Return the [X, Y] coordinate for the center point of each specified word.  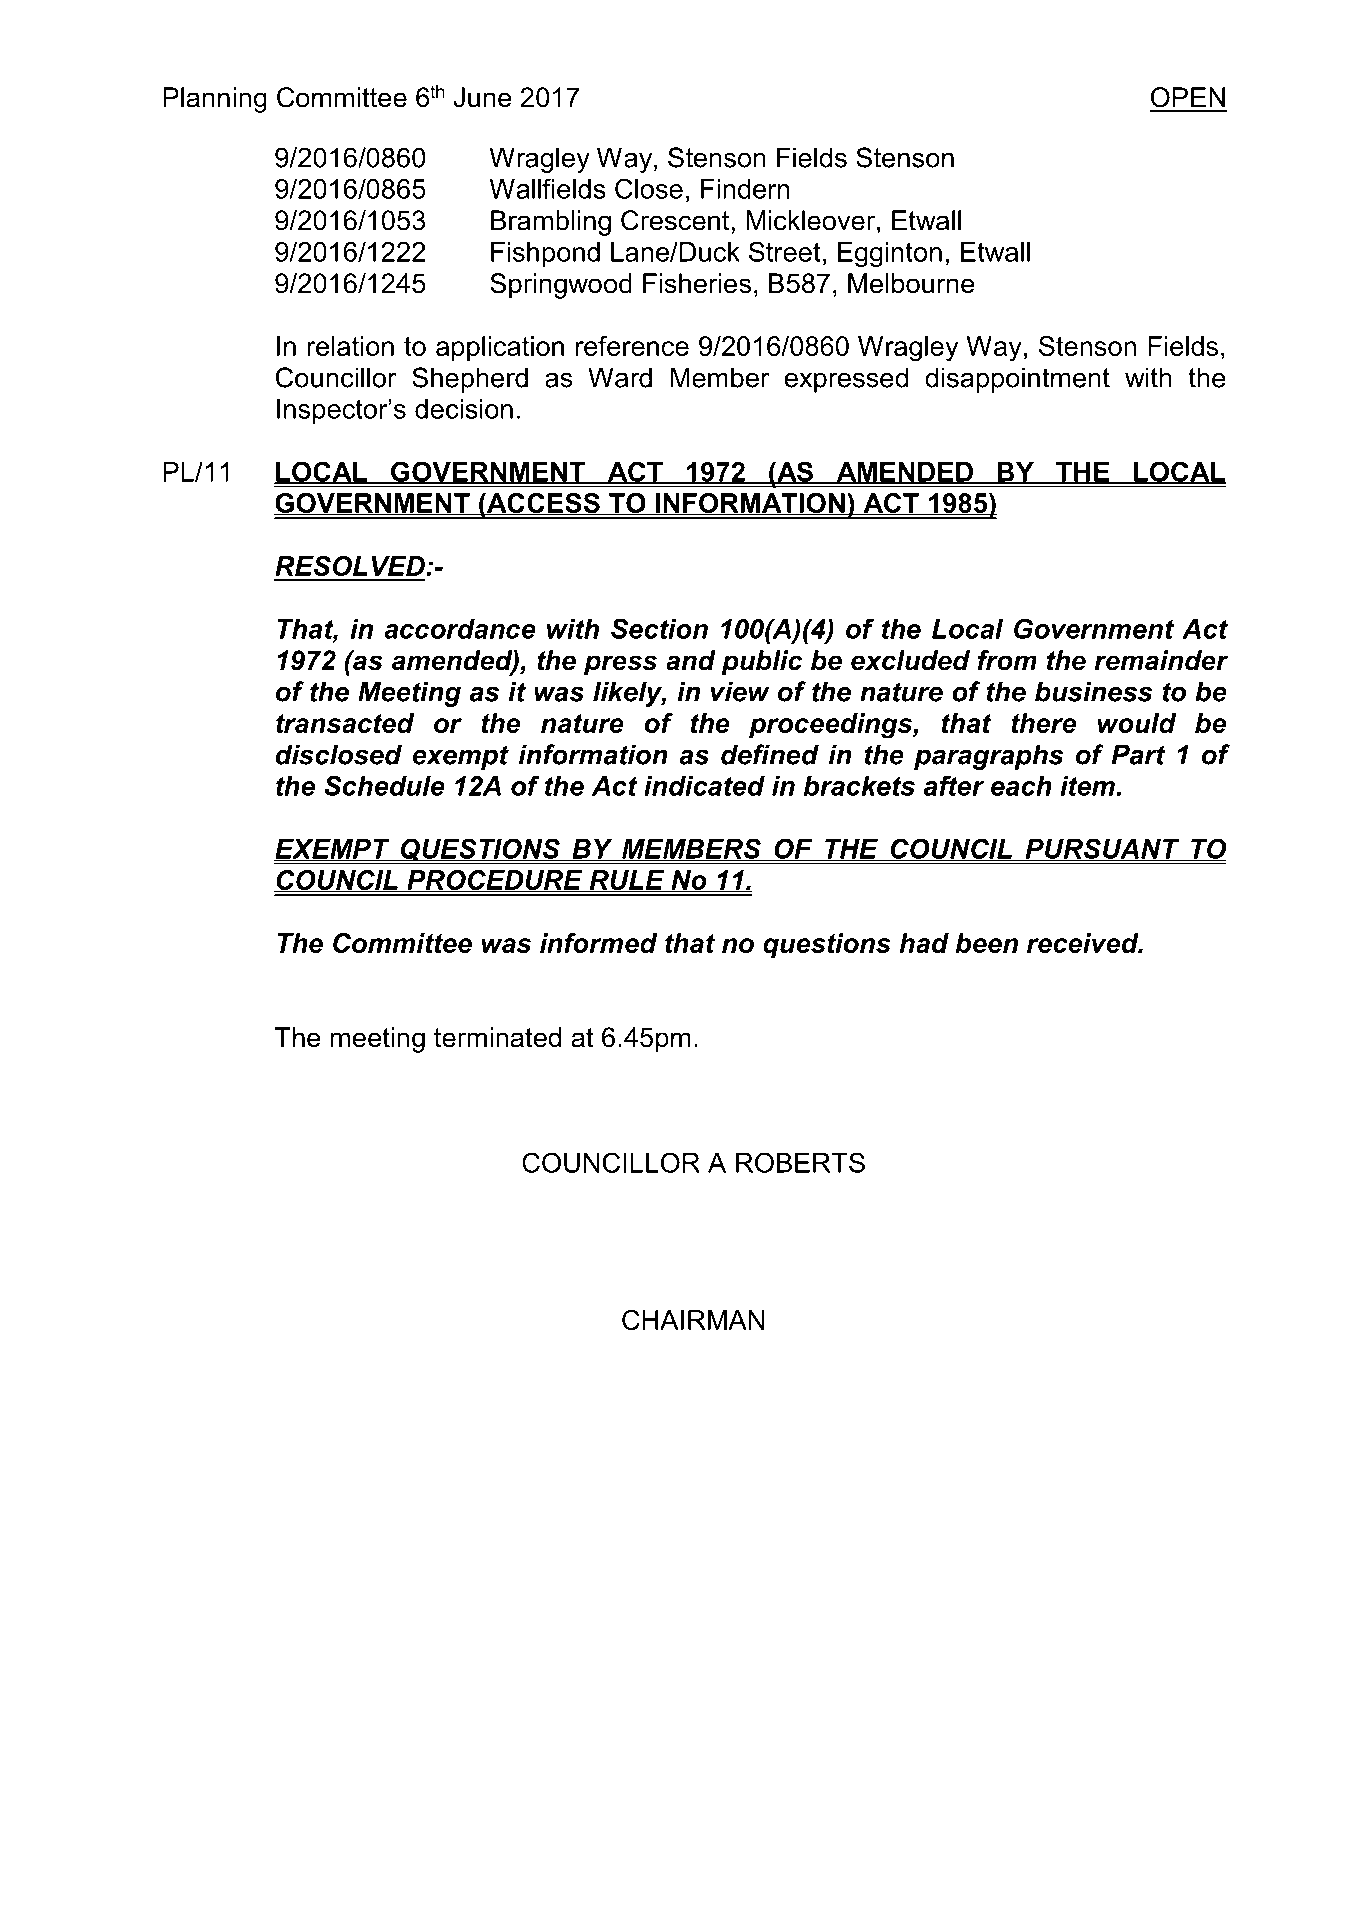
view [740, 691]
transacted [345, 723]
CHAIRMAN [693, 1320]
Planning [215, 100]
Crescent [675, 220]
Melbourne [911, 283]
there [1043, 723]
